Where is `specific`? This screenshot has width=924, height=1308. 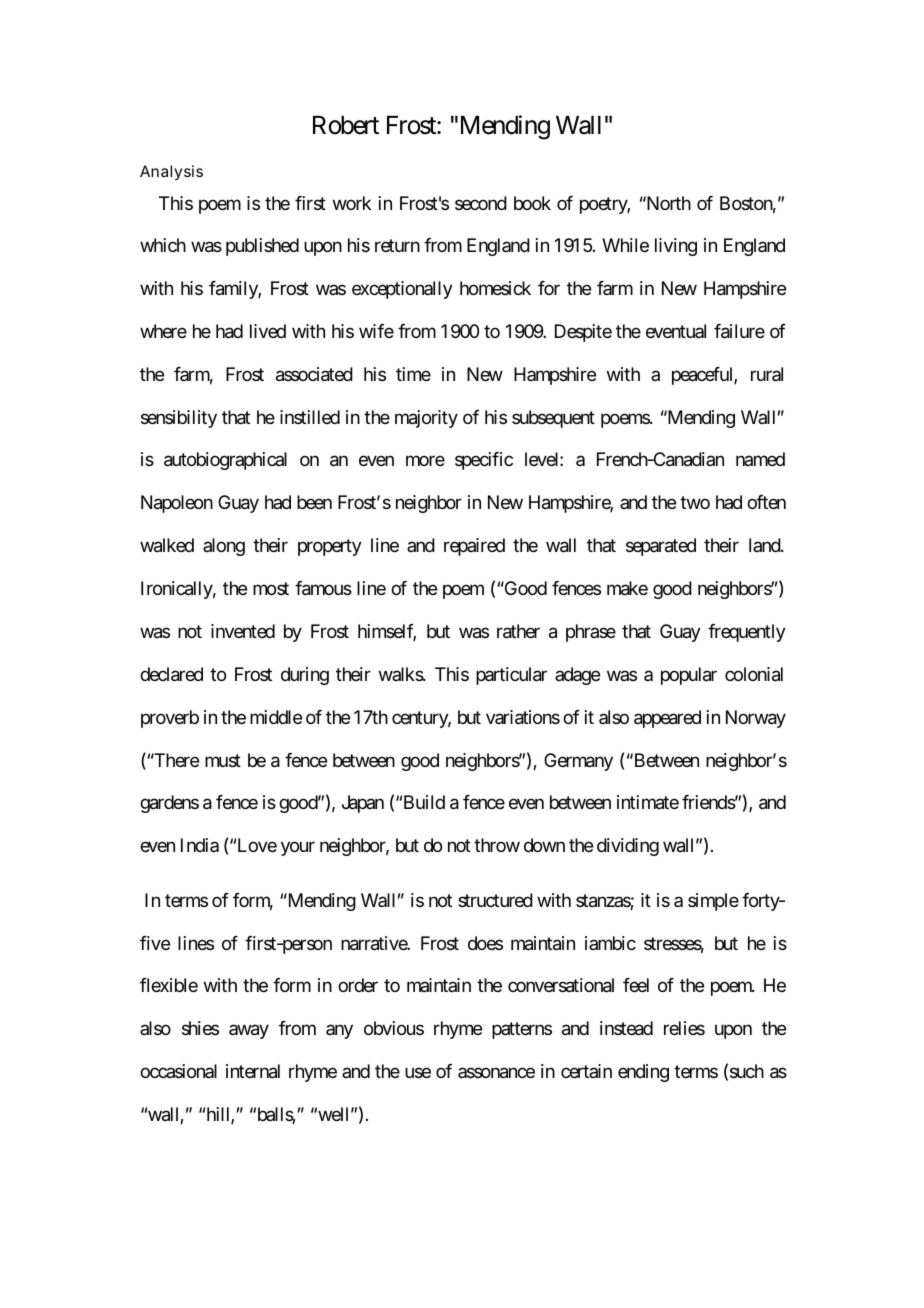 specific is located at coordinates (484, 461).
